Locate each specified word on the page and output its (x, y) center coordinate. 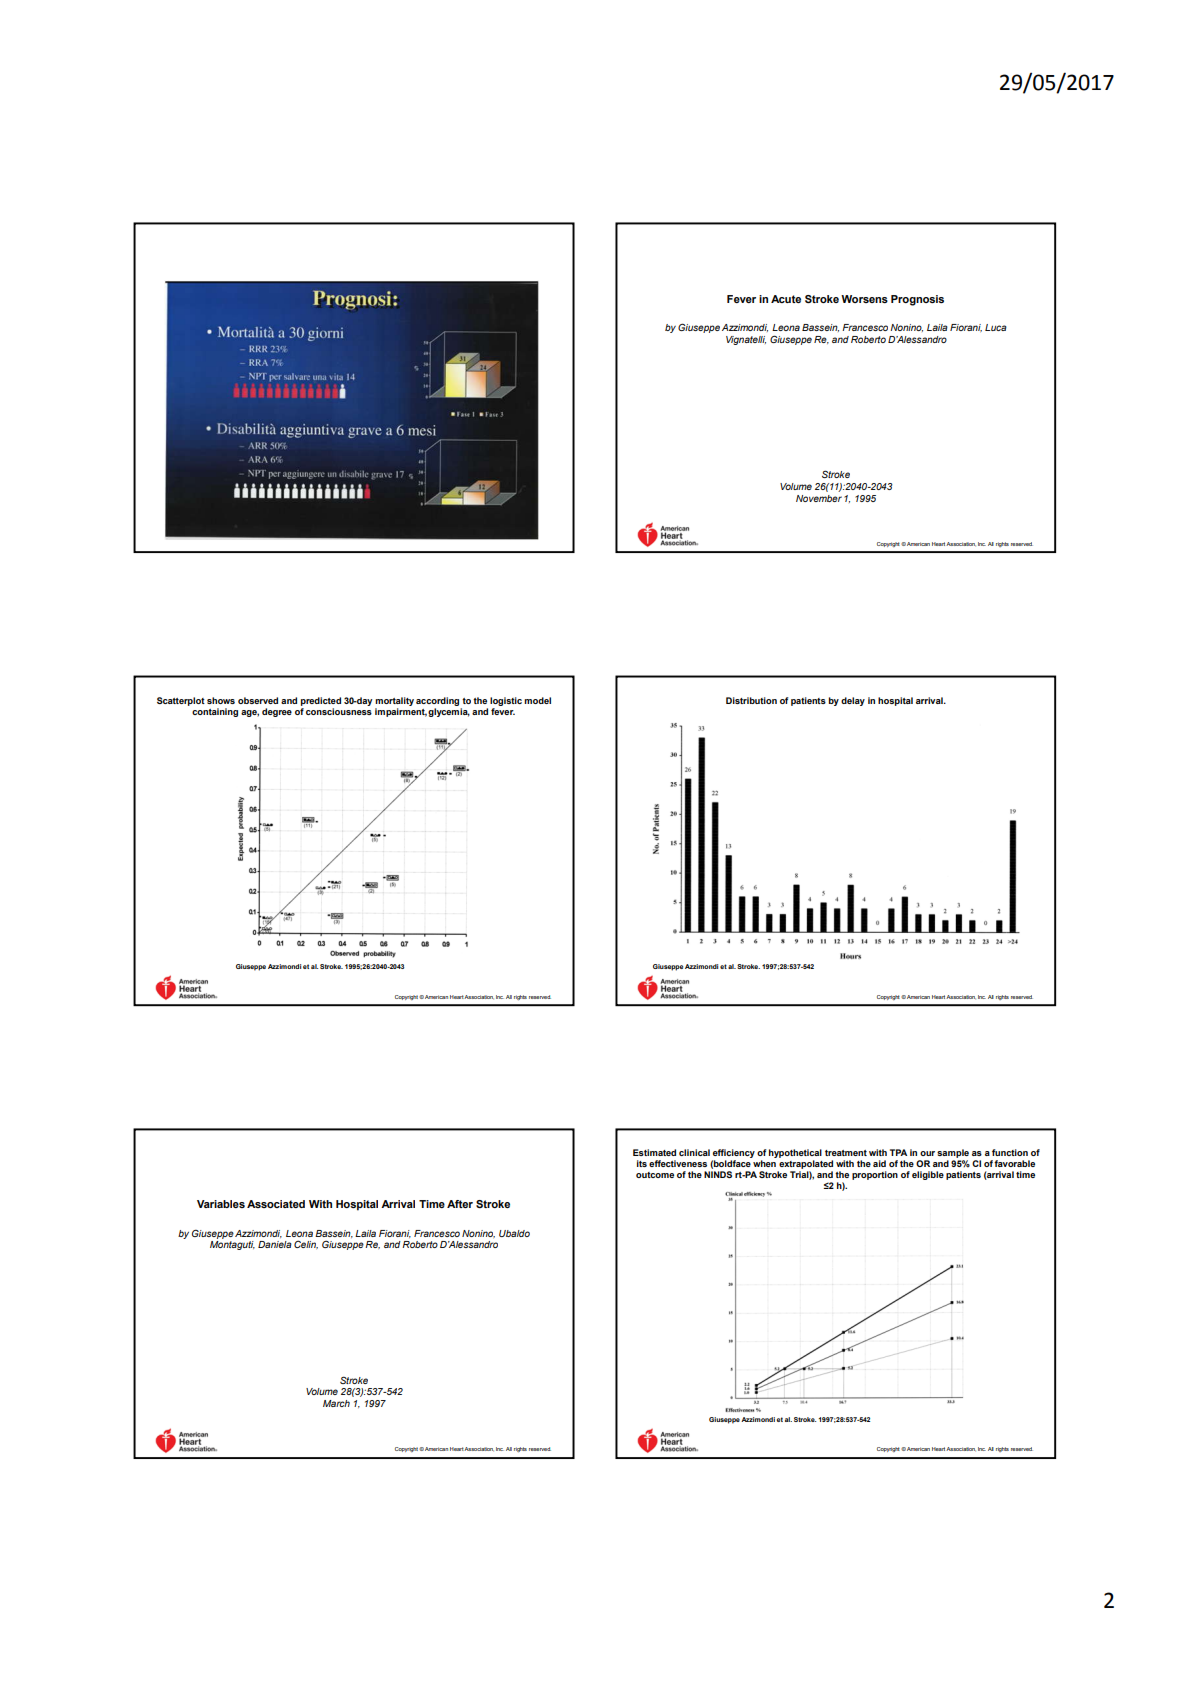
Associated (276, 1204)
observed (258, 700)
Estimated (654, 1152)
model (537, 700)
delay (853, 701)
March (336, 1403)
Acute (786, 299)
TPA (898, 1152)
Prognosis (917, 300)
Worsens (864, 299)
